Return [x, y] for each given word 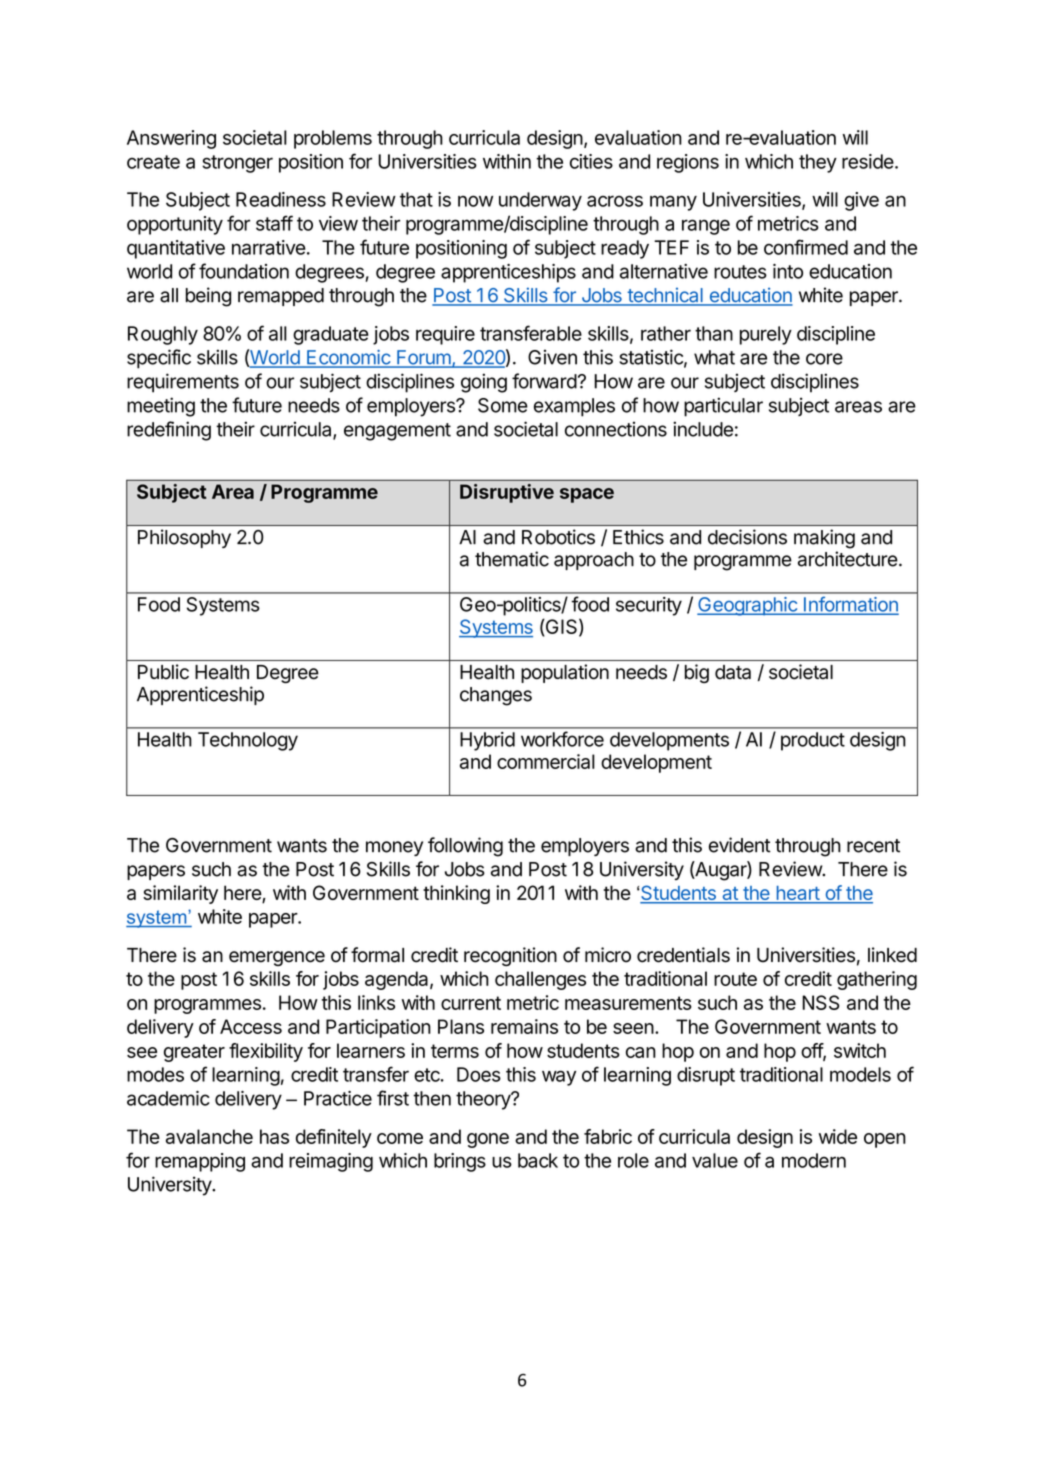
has [274, 1136]
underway [540, 201]
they [818, 163]
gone [488, 1140]
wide [838, 1136]
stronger [237, 164]
